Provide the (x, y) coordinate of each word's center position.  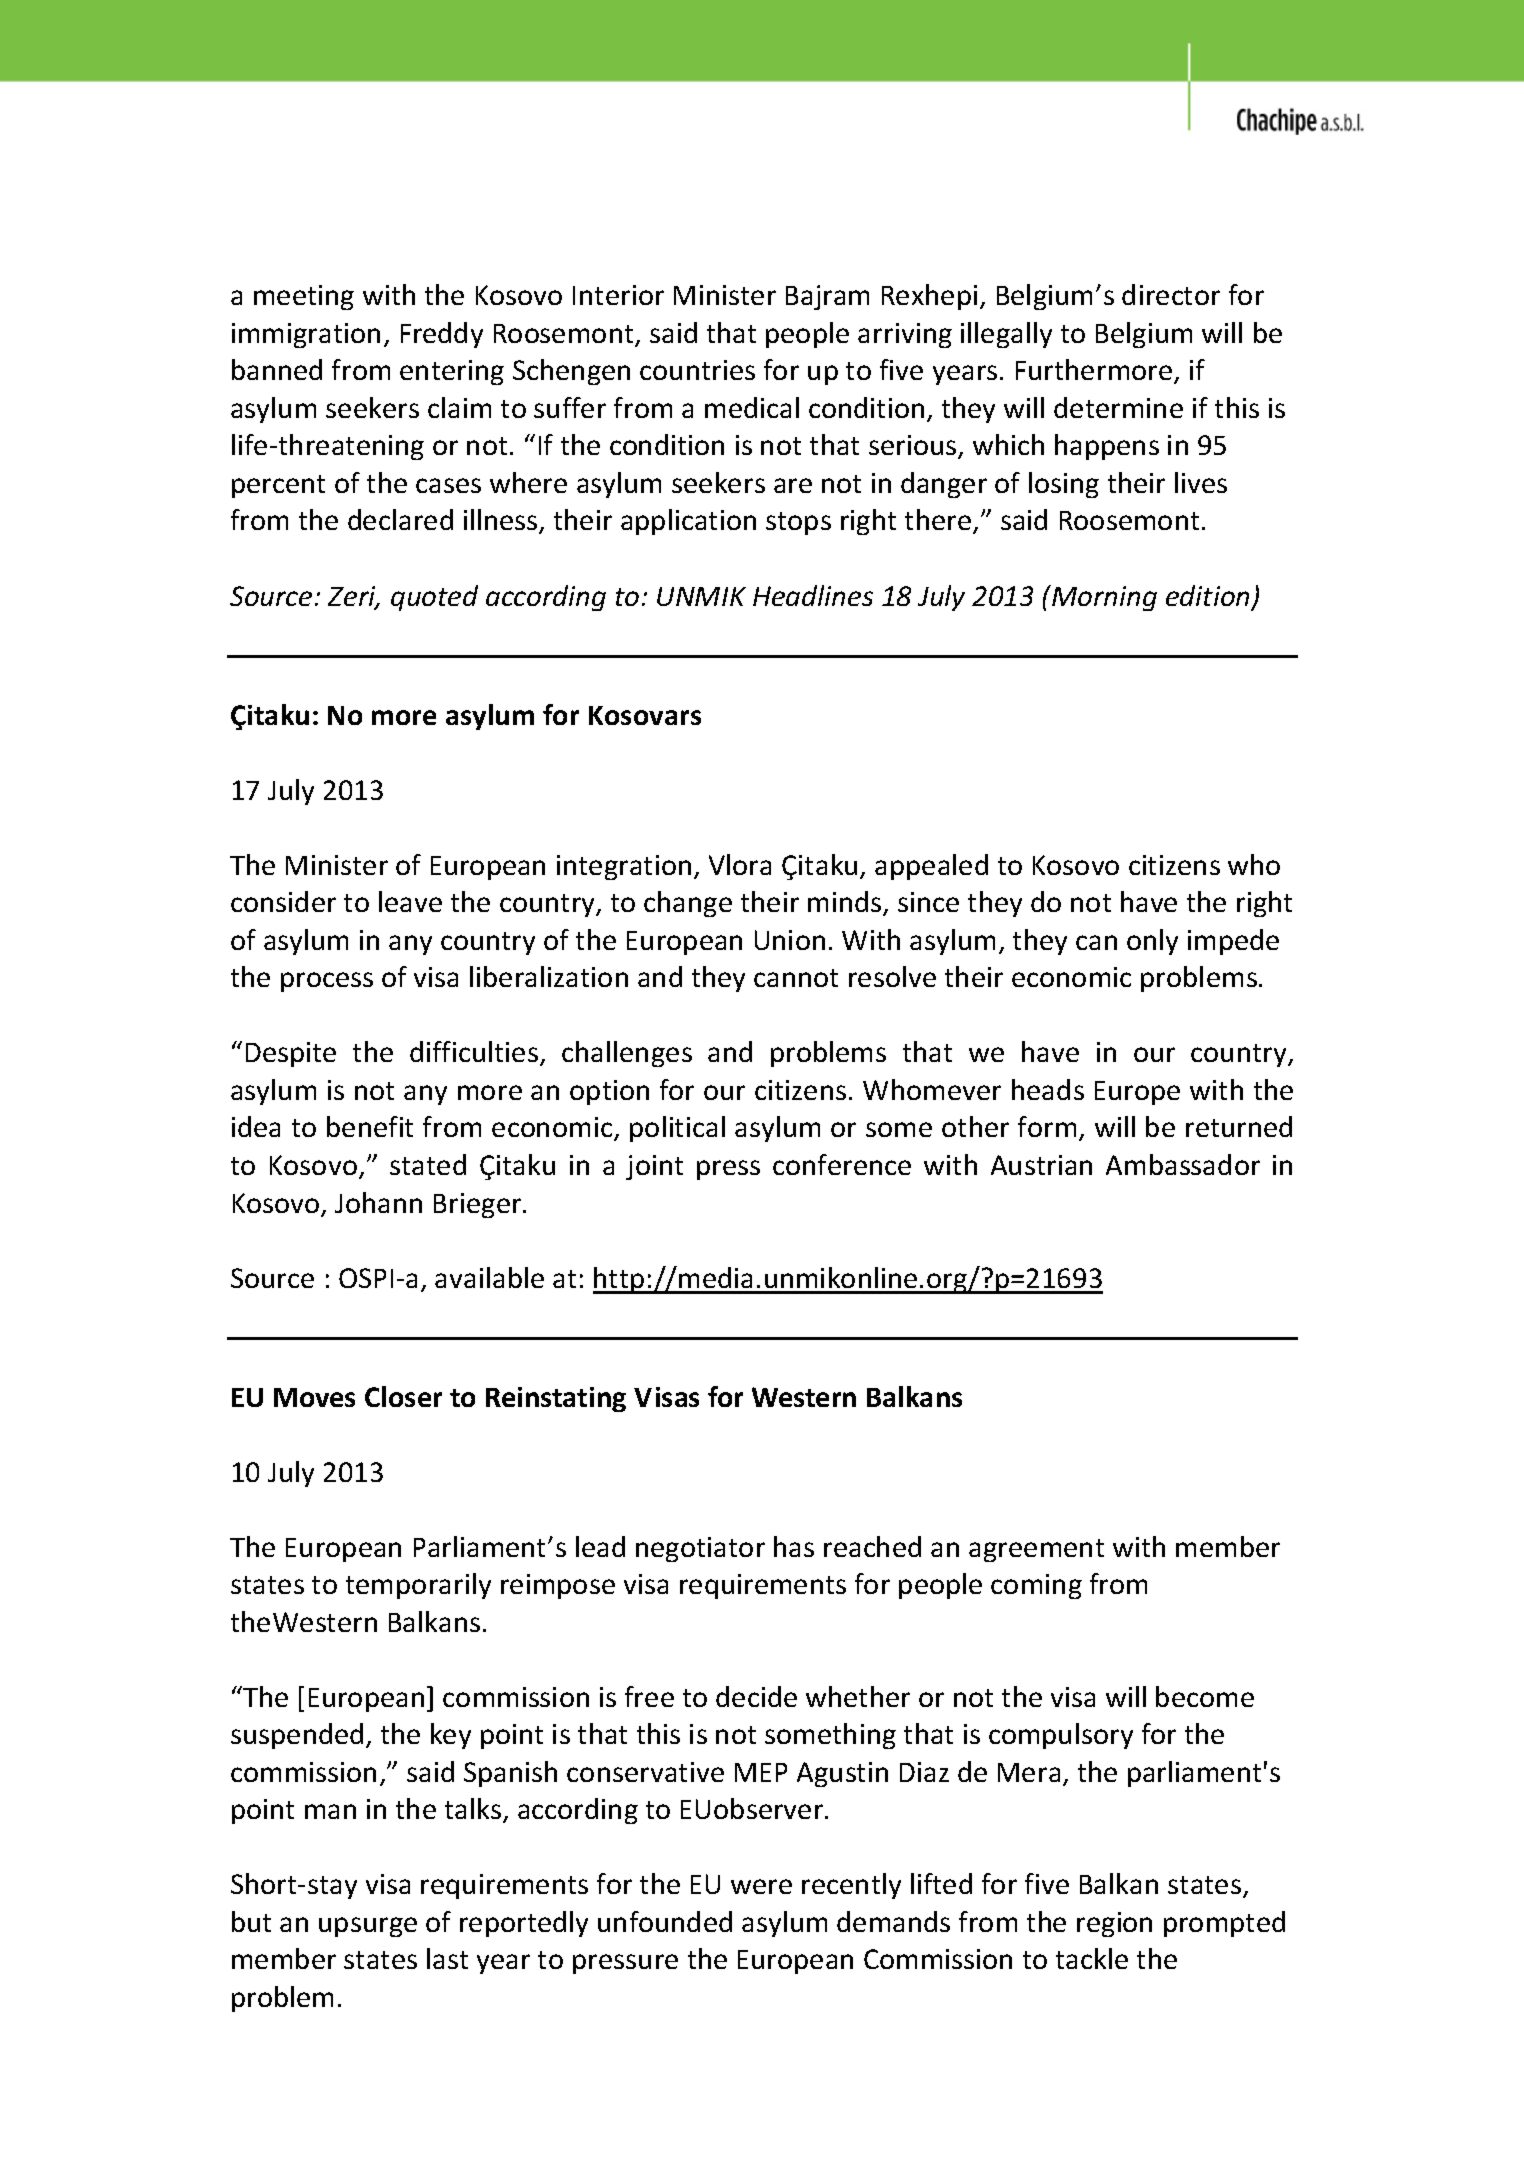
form (1047, 1126)
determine (1118, 407)
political (677, 1129)
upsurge (368, 1927)
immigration (306, 335)
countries (697, 370)
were (761, 1886)
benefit (370, 1126)
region (1114, 1924)
